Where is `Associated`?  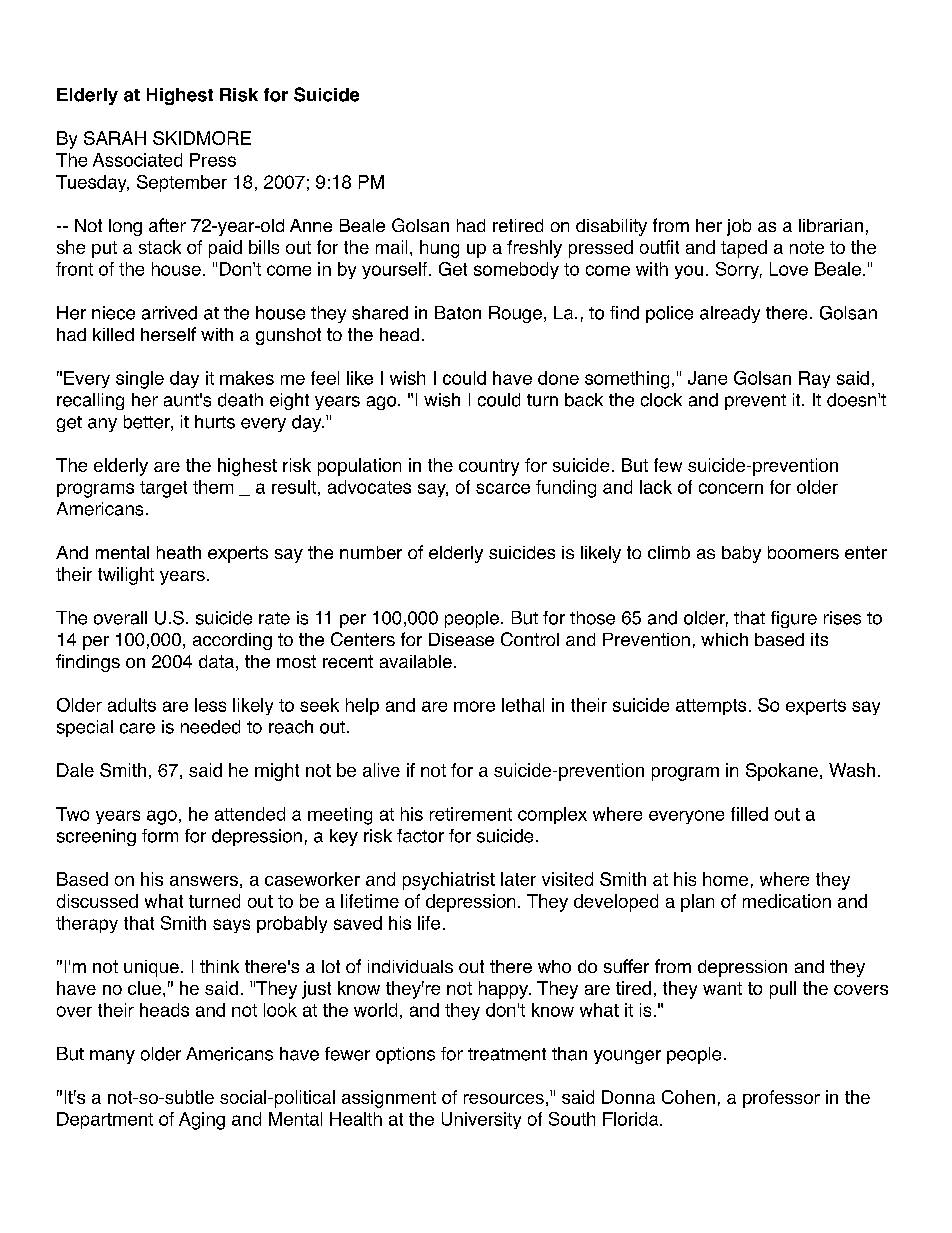 Associated is located at coordinates (137, 160).
